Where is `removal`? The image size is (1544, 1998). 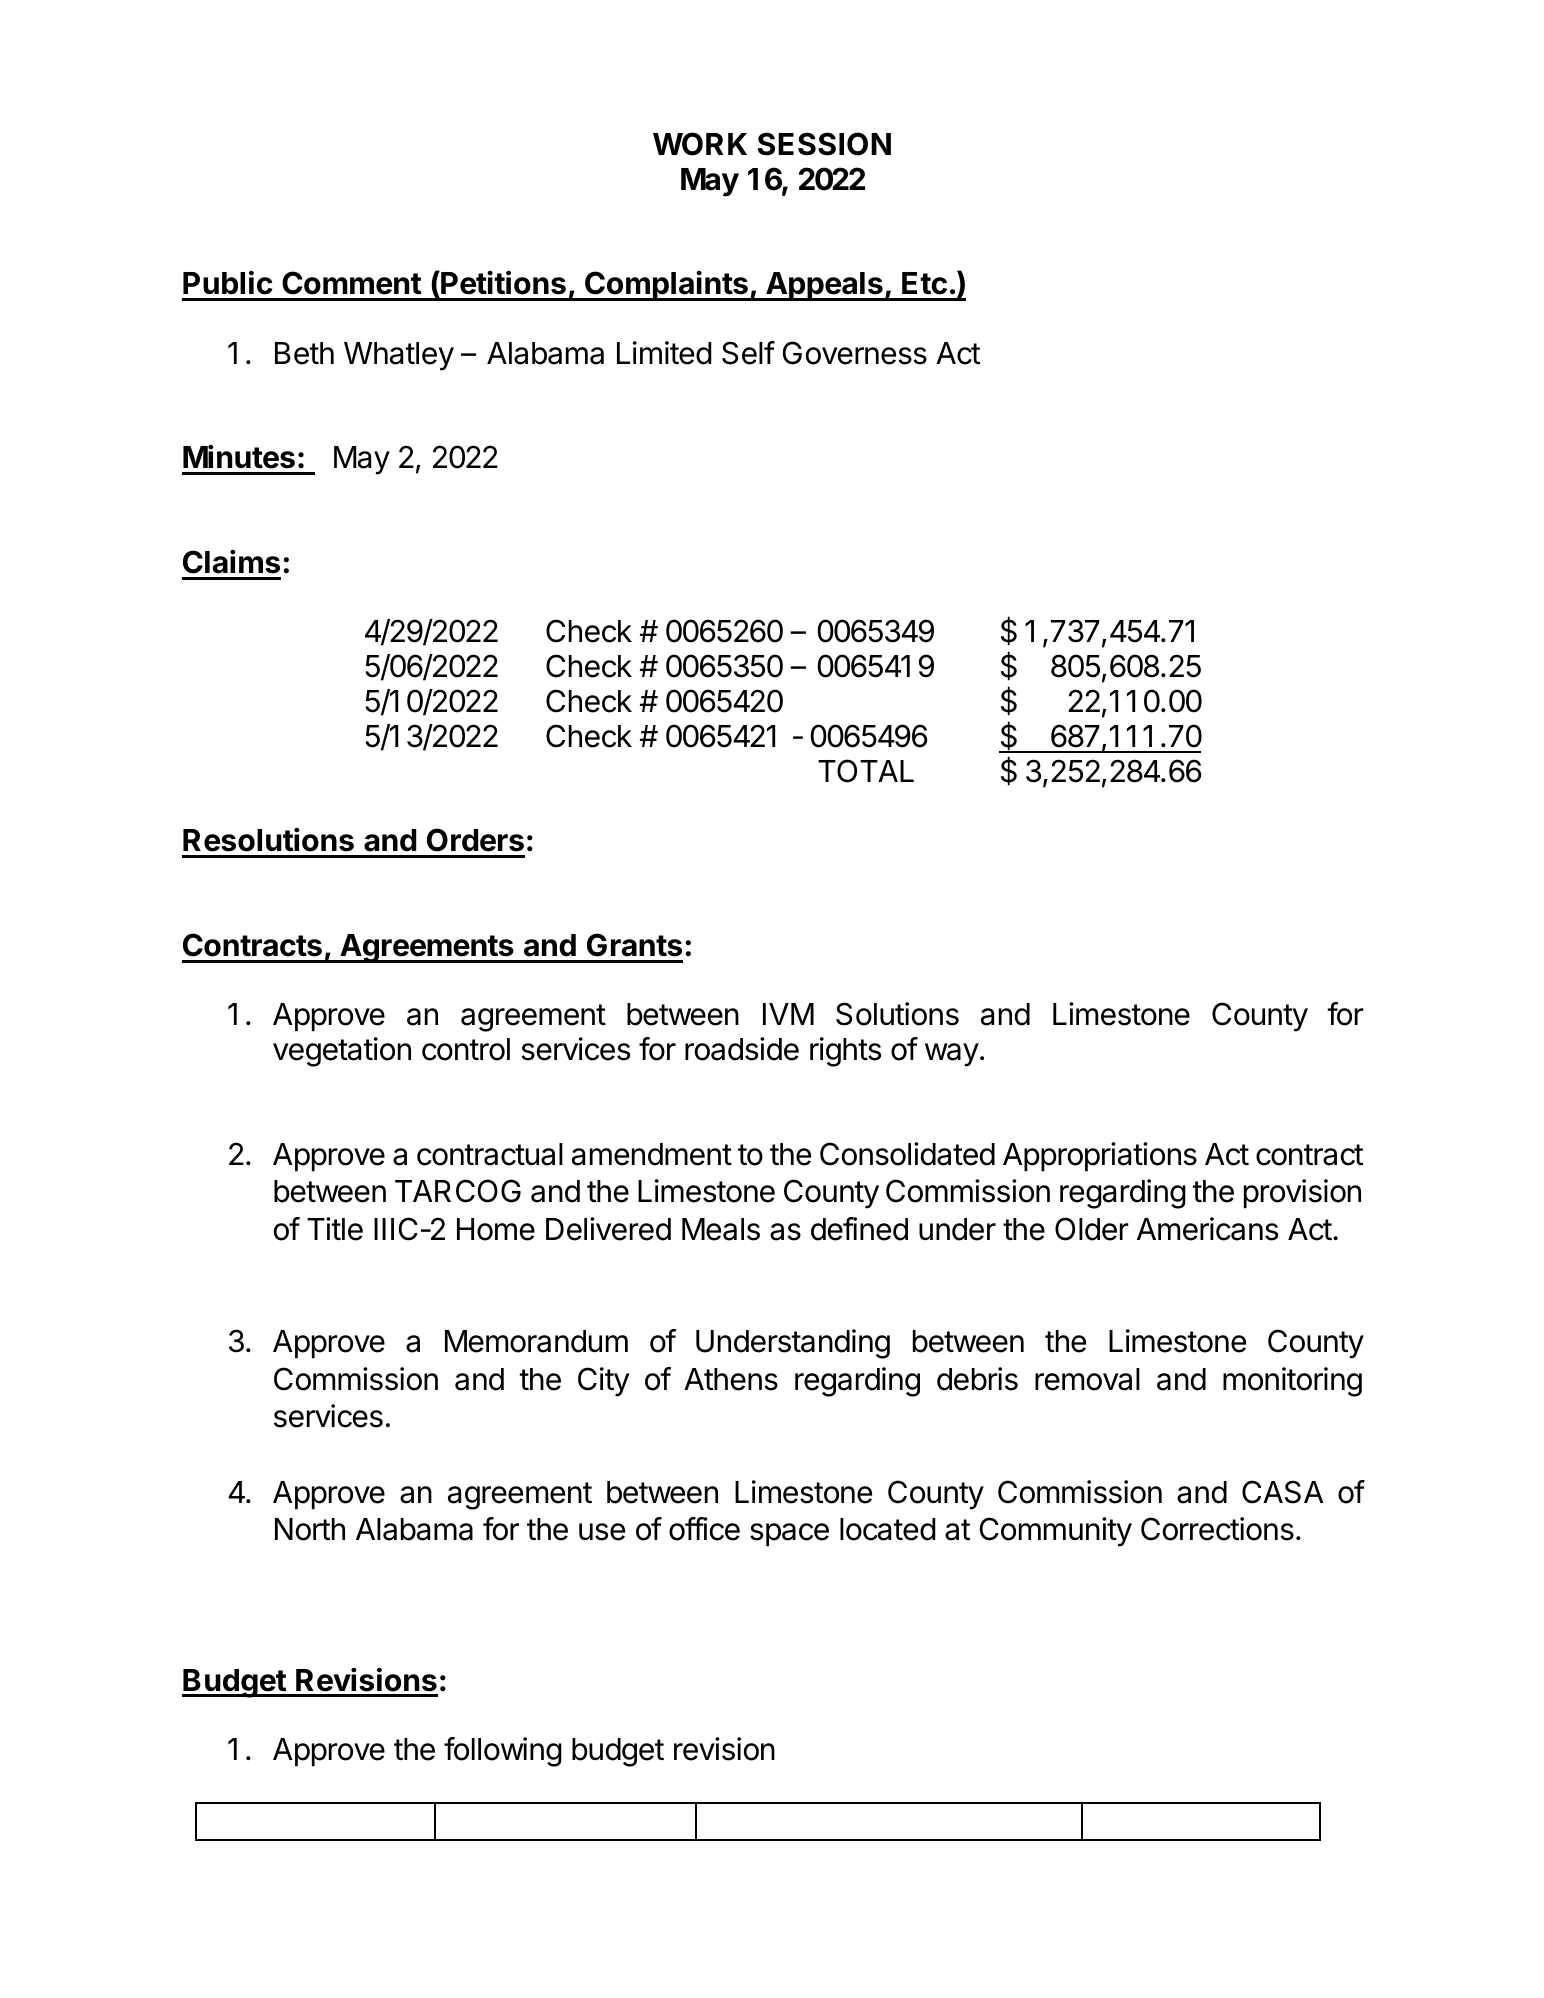
removal is located at coordinates (1087, 1379).
